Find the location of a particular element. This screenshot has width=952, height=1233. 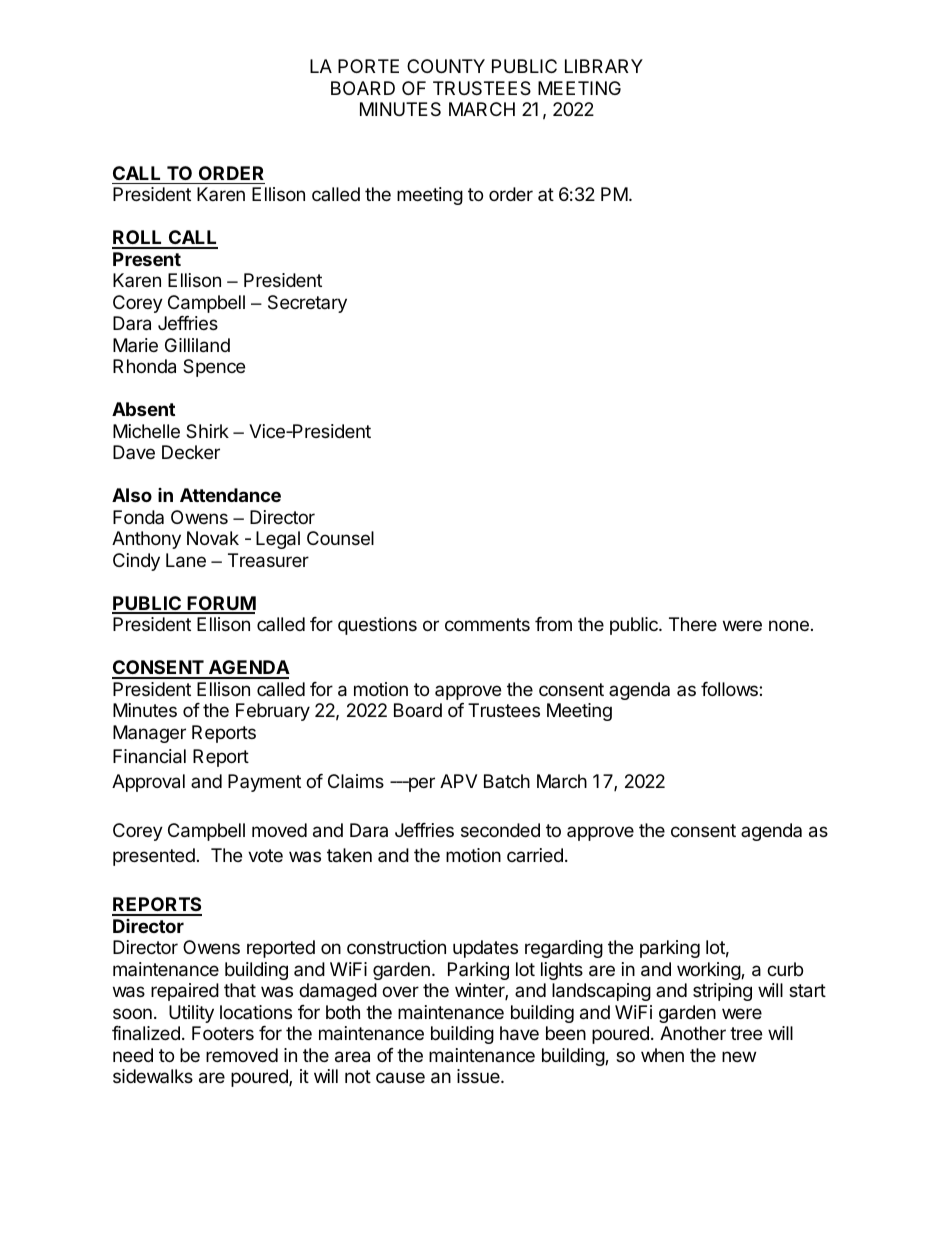

There is located at coordinates (693, 624).
